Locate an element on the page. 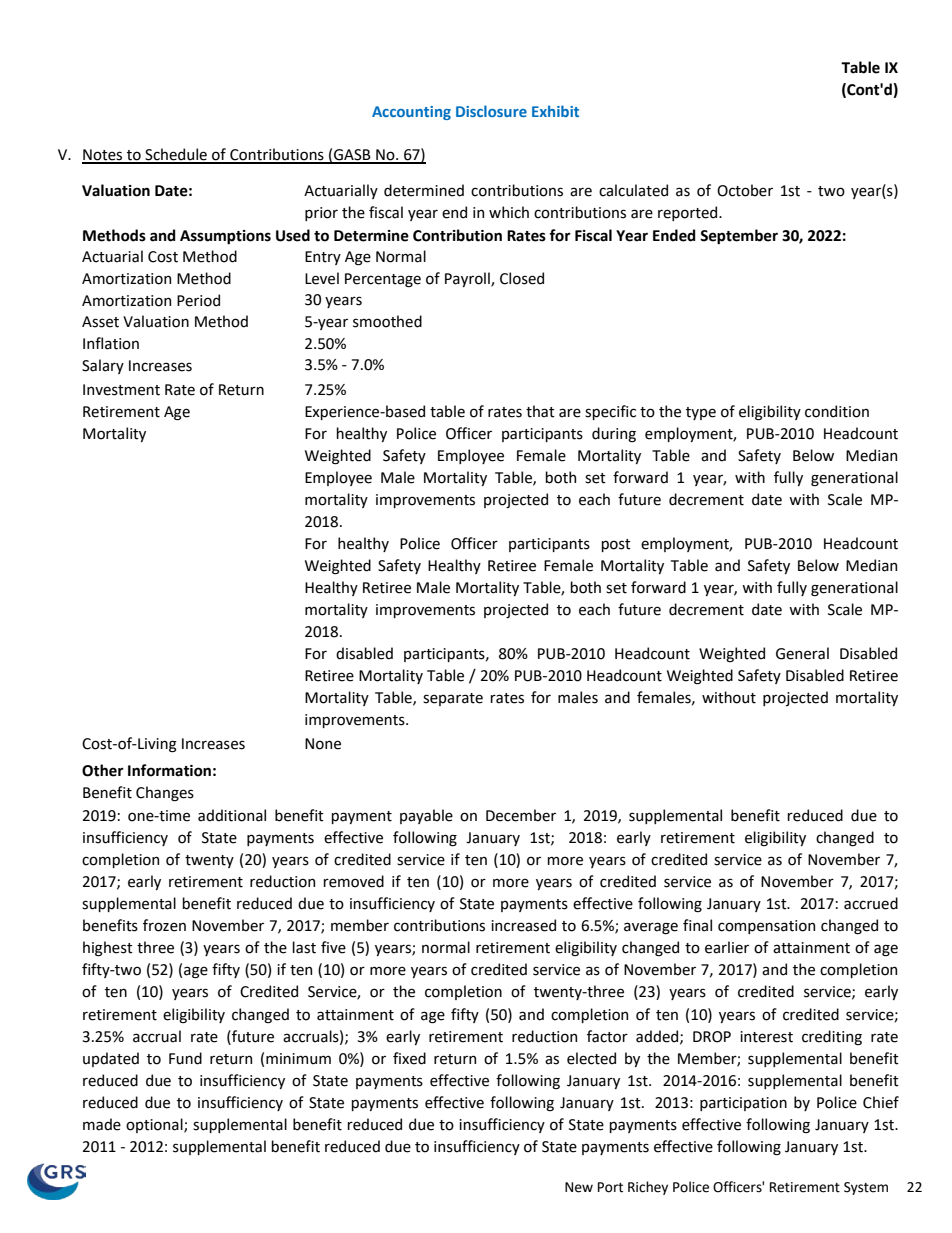 The image size is (952, 1233). fixed is located at coordinates (409, 1058).
